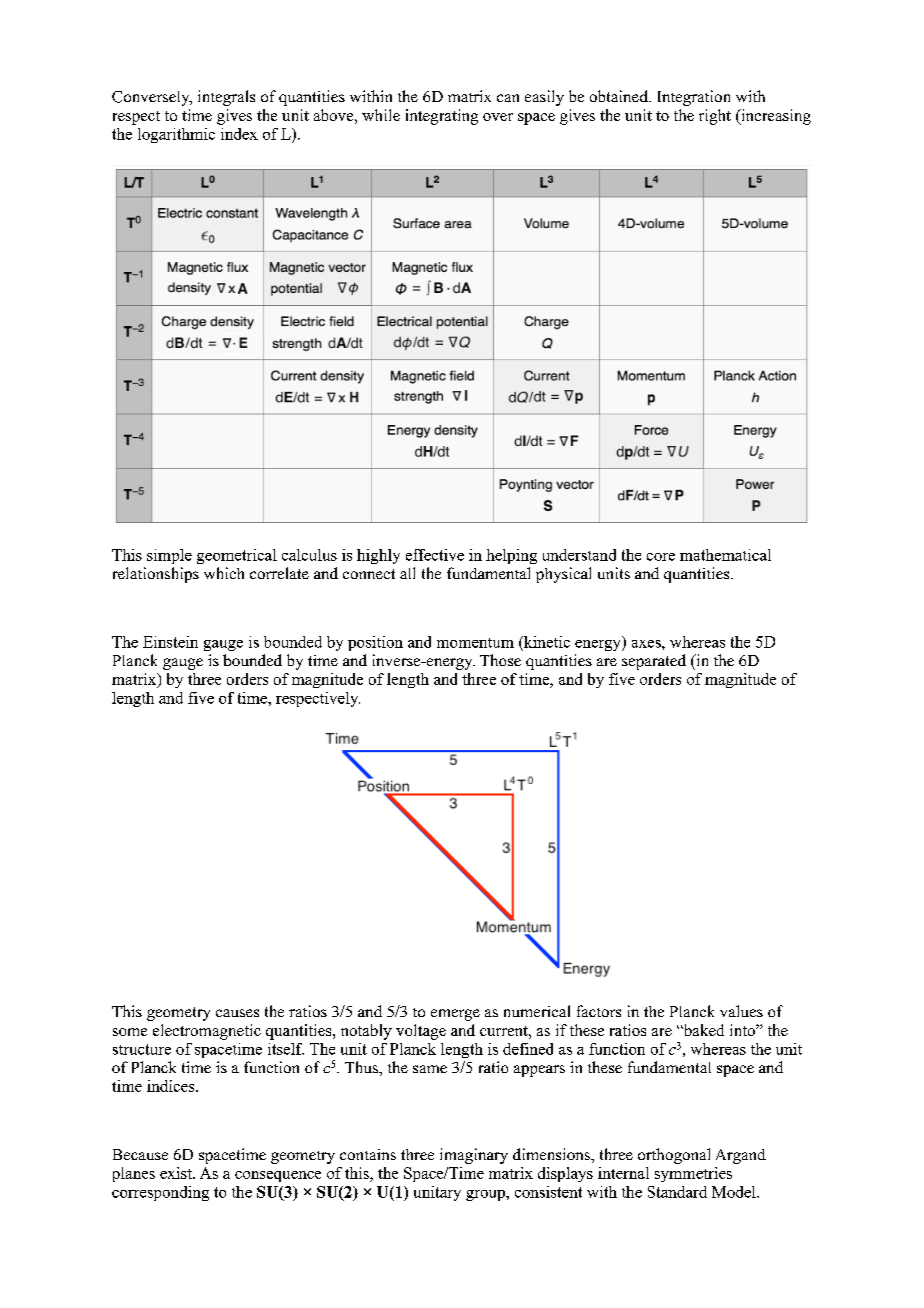 The image size is (924, 1308). What do you see at coordinates (176, 135) in the image?
I see `logarithmic` at bounding box center [176, 135].
